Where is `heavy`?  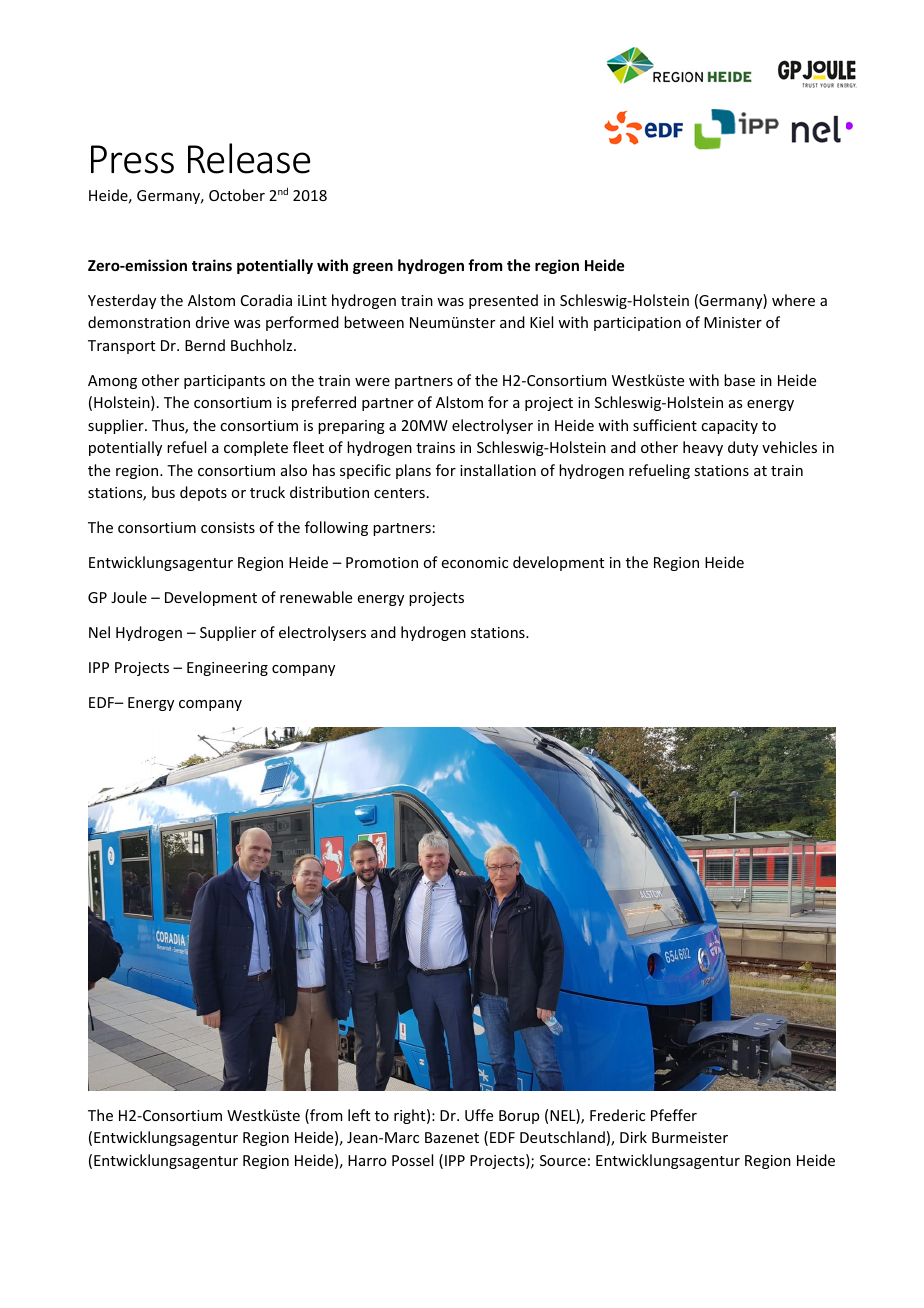
heavy is located at coordinates (703, 448).
